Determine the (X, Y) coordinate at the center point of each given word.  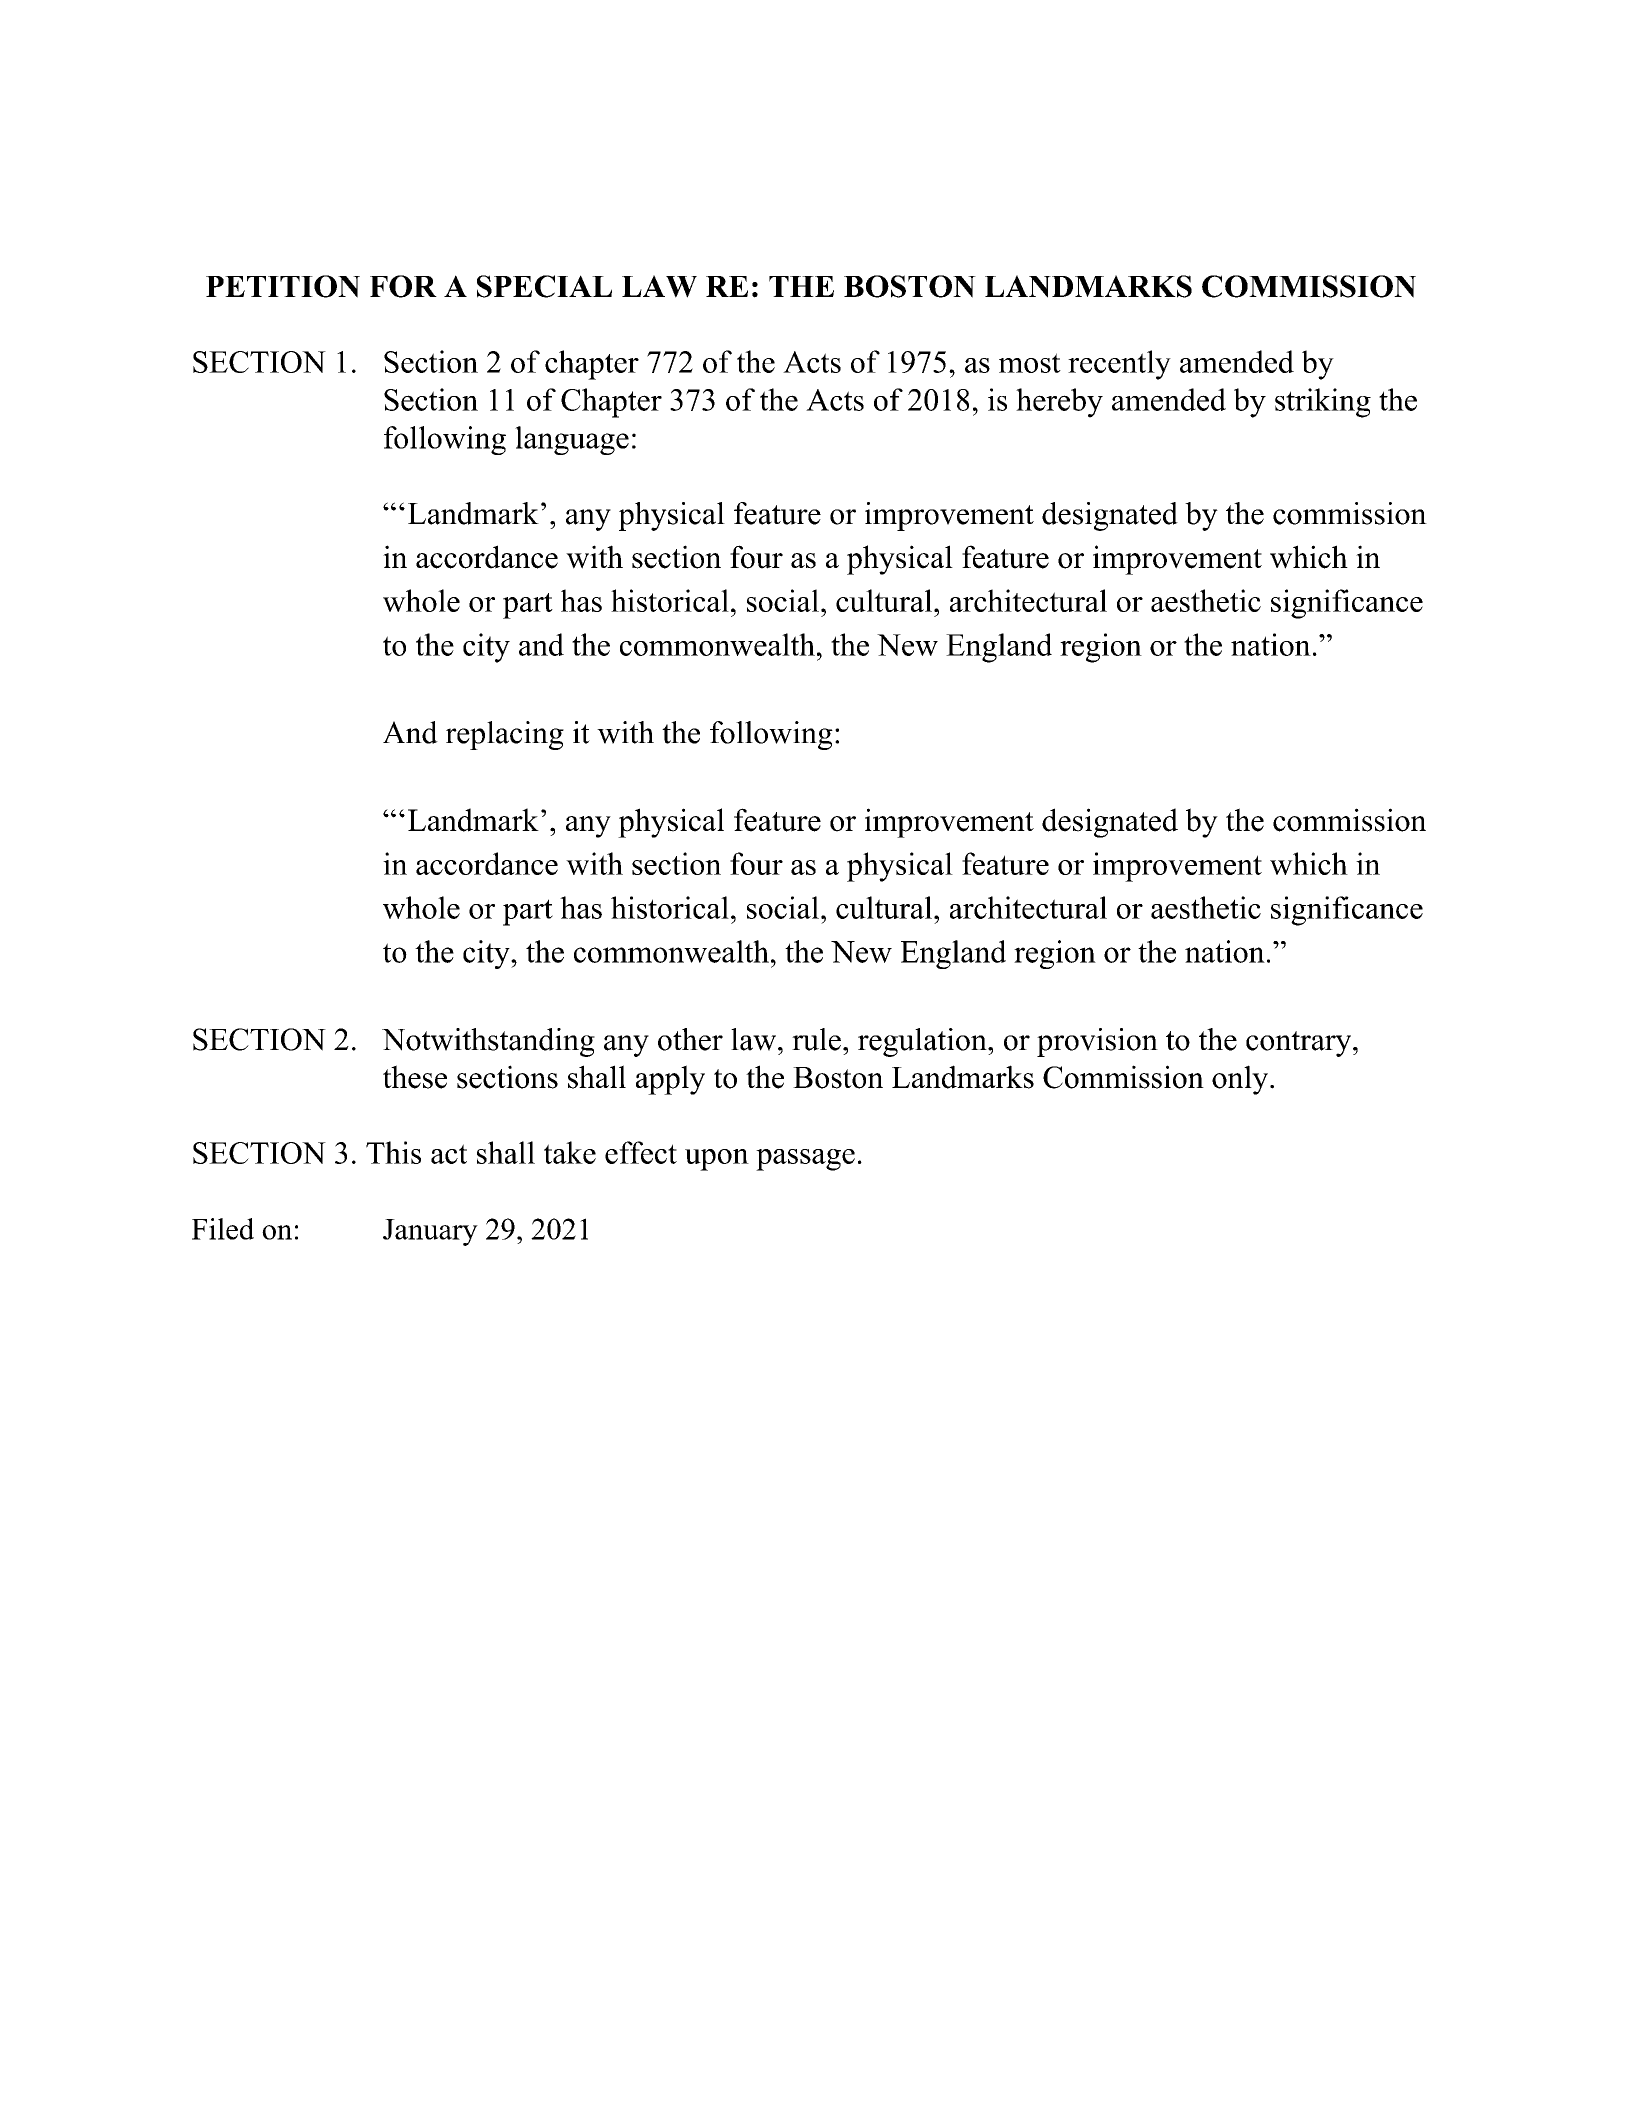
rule (816, 1039)
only (1241, 1080)
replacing (505, 735)
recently (1119, 365)
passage (805, 1160)
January (430, 1232)
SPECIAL (544, 286)
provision (1097, 1042)
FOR (403, 286)
